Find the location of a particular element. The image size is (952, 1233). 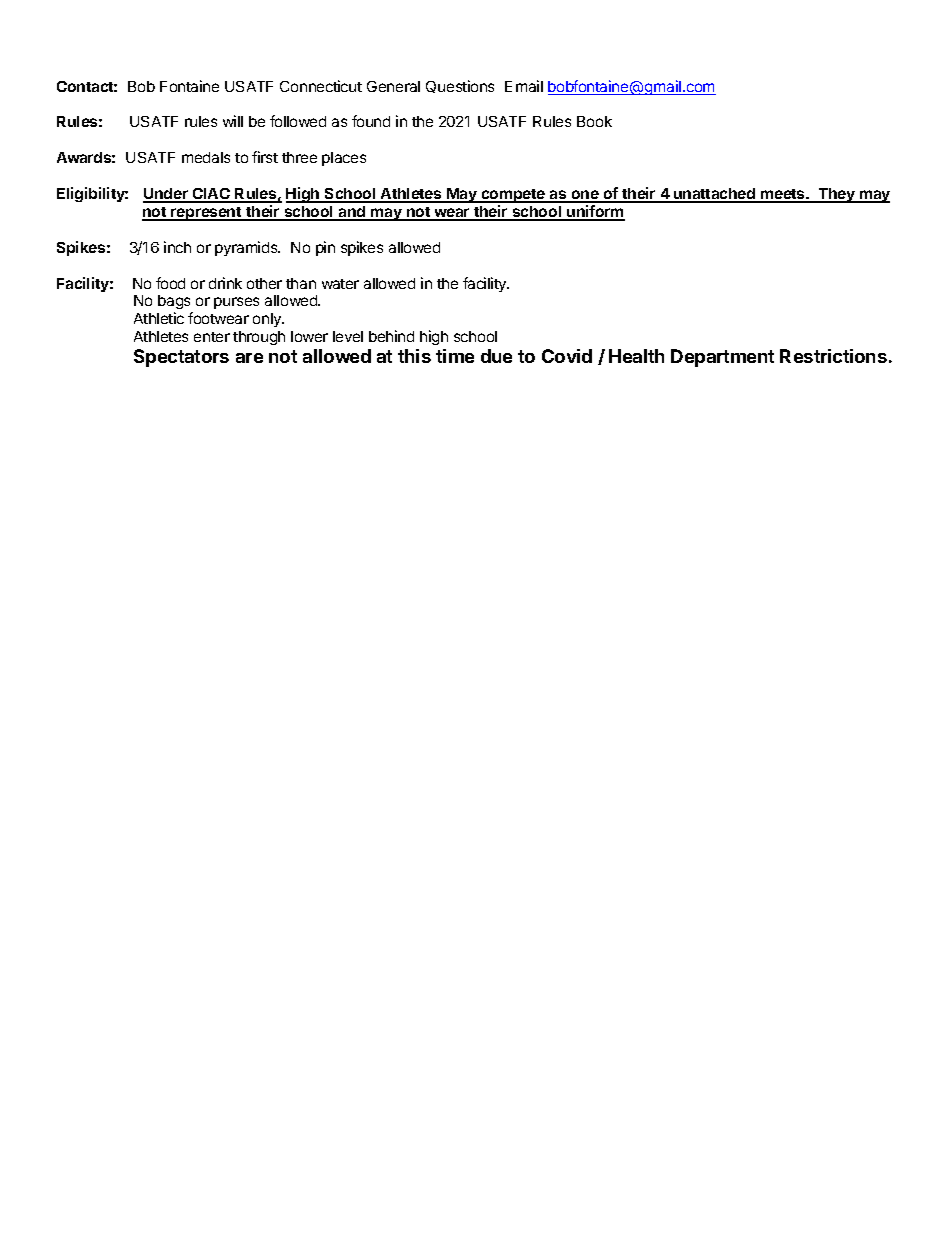

represent is located at coordinates (206, 214).
